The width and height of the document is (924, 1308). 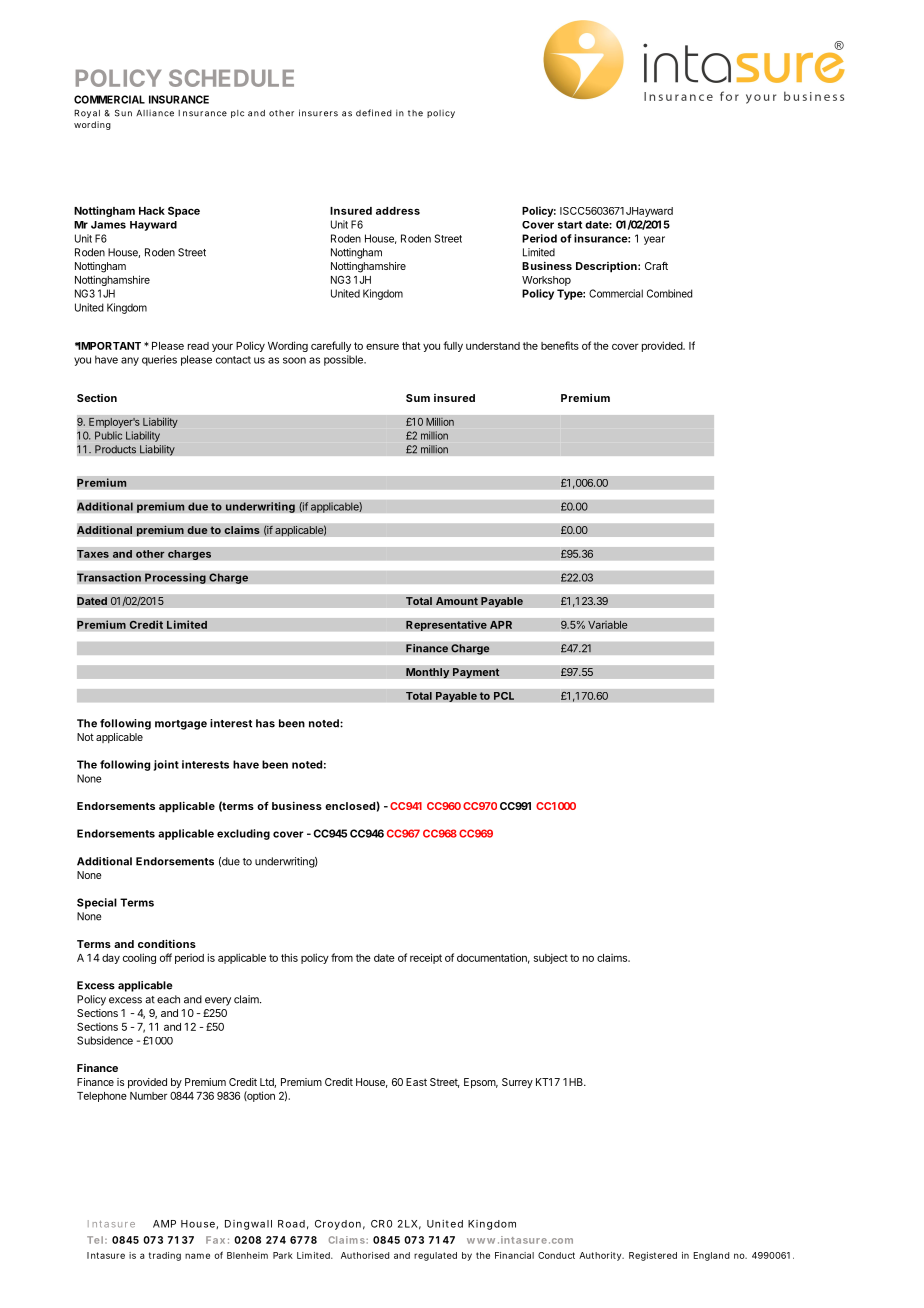 What do you see at coordinates (608, 624) in the document?
I see `Variable` at bounding box center [608, 624].
